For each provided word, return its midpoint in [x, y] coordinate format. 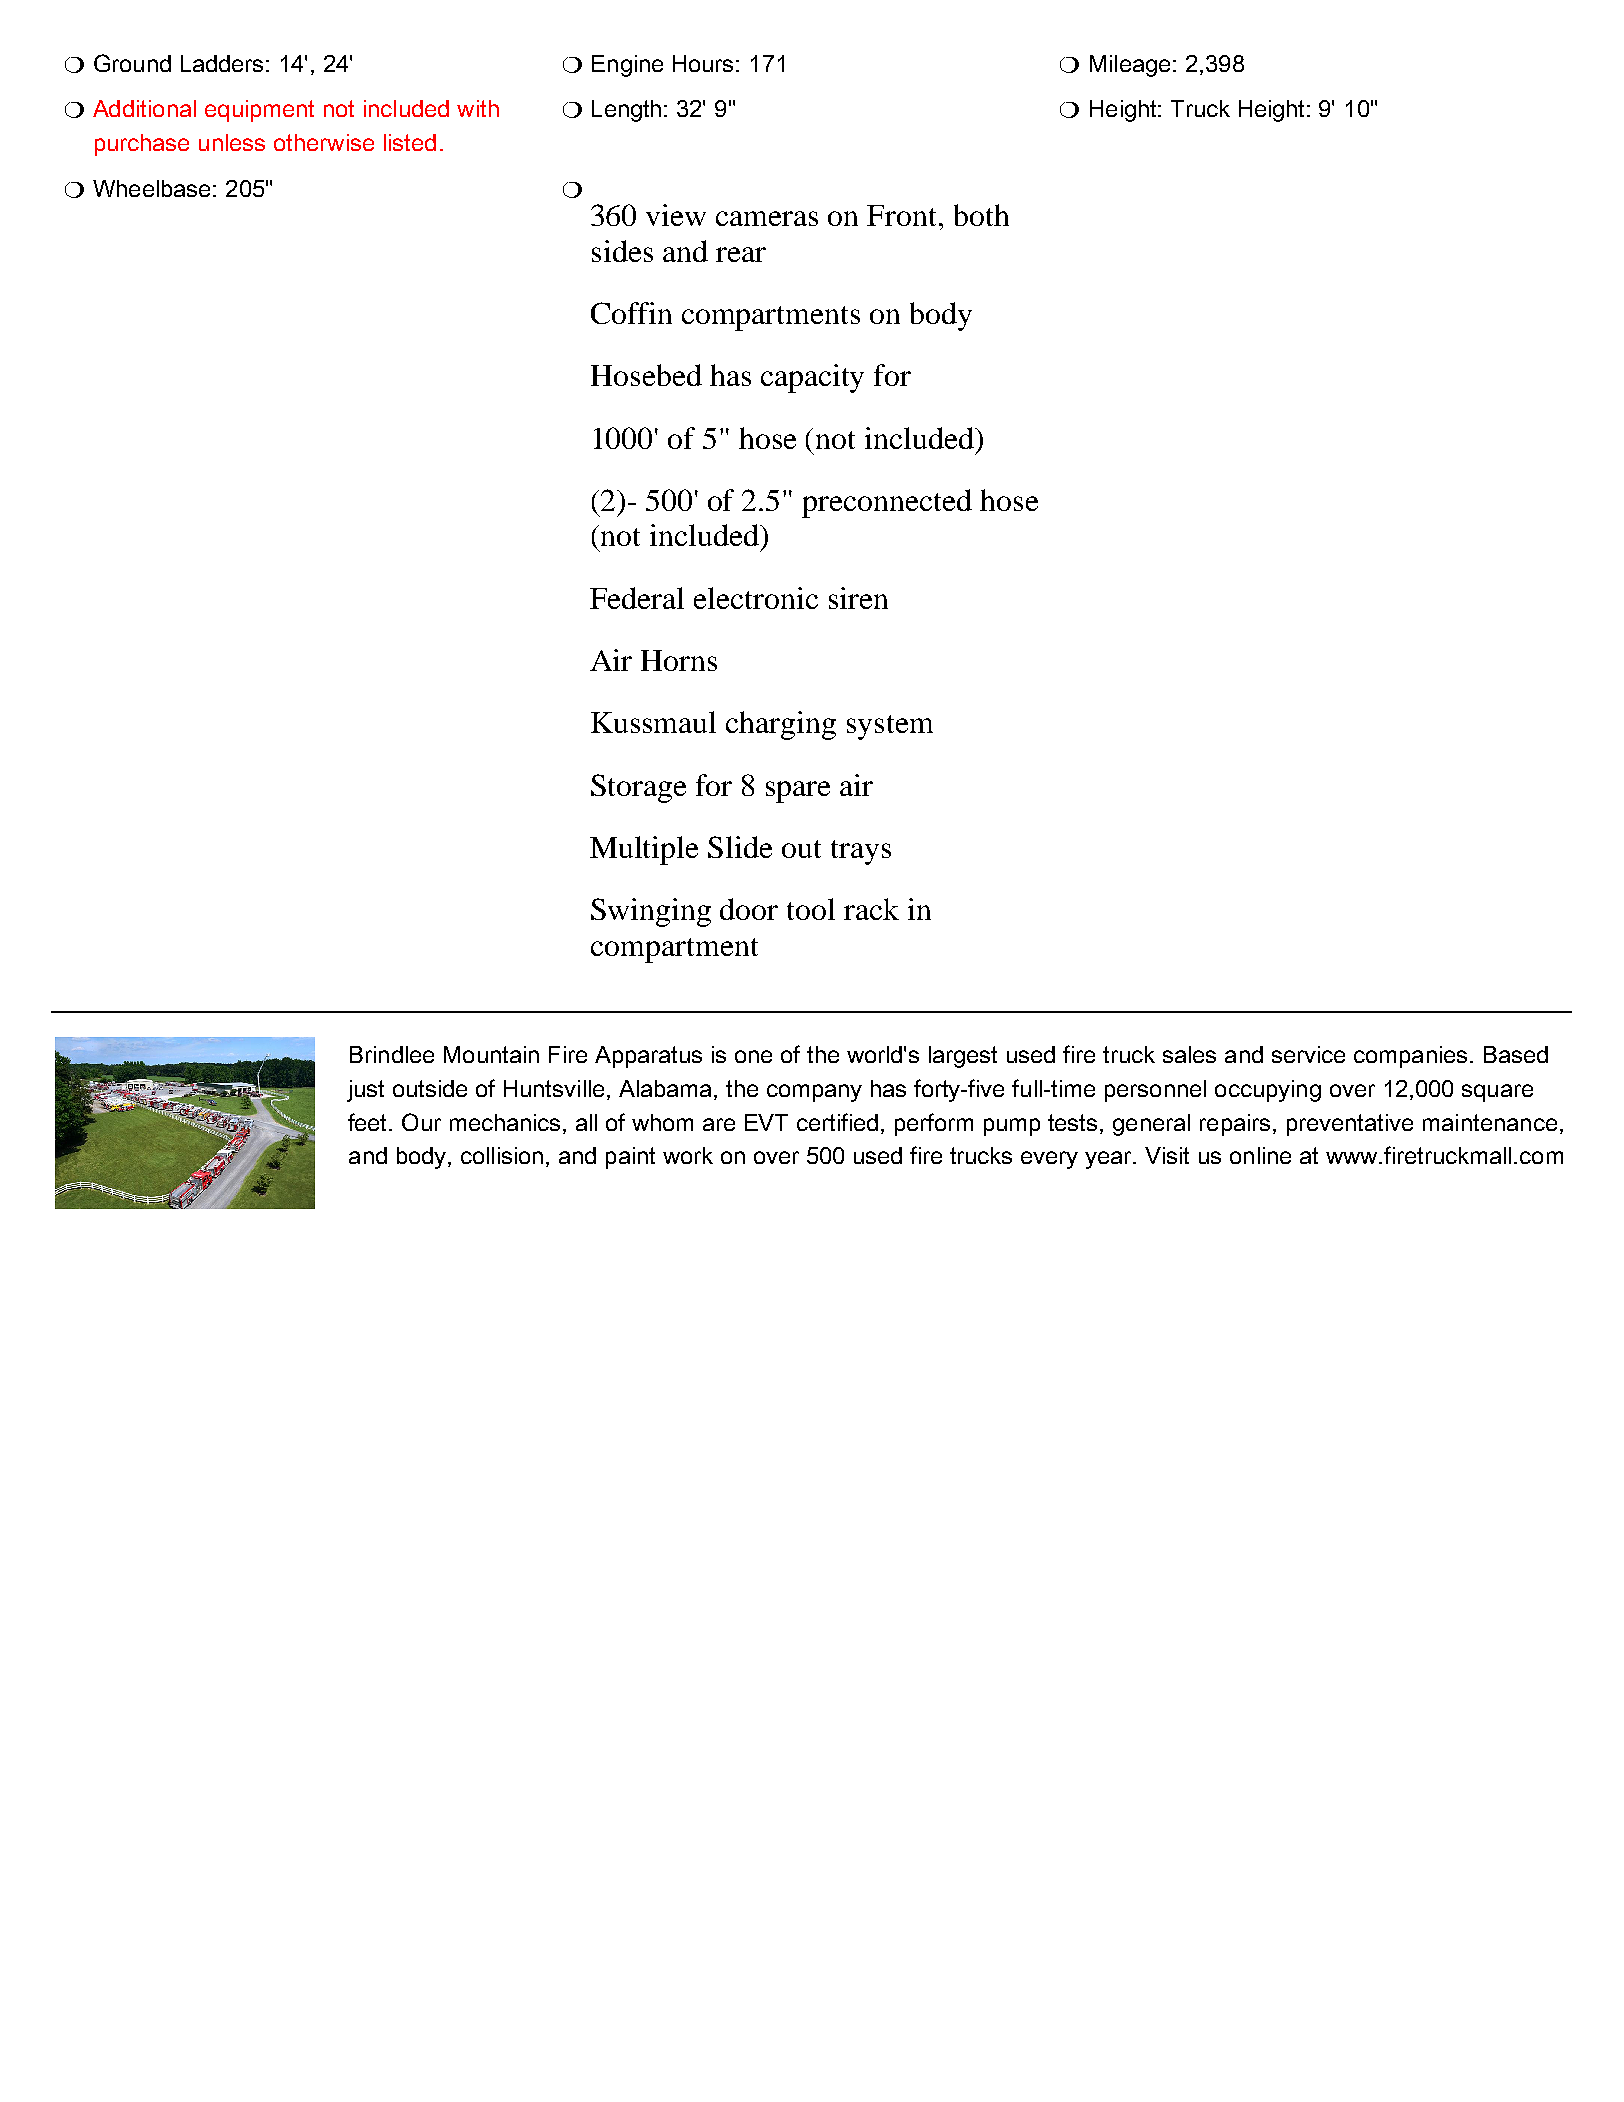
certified [837, 1122]
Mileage [1130, 66]
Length [626, 111]
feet [369, 1122]
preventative [1350, 1125]
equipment [259, 111]
